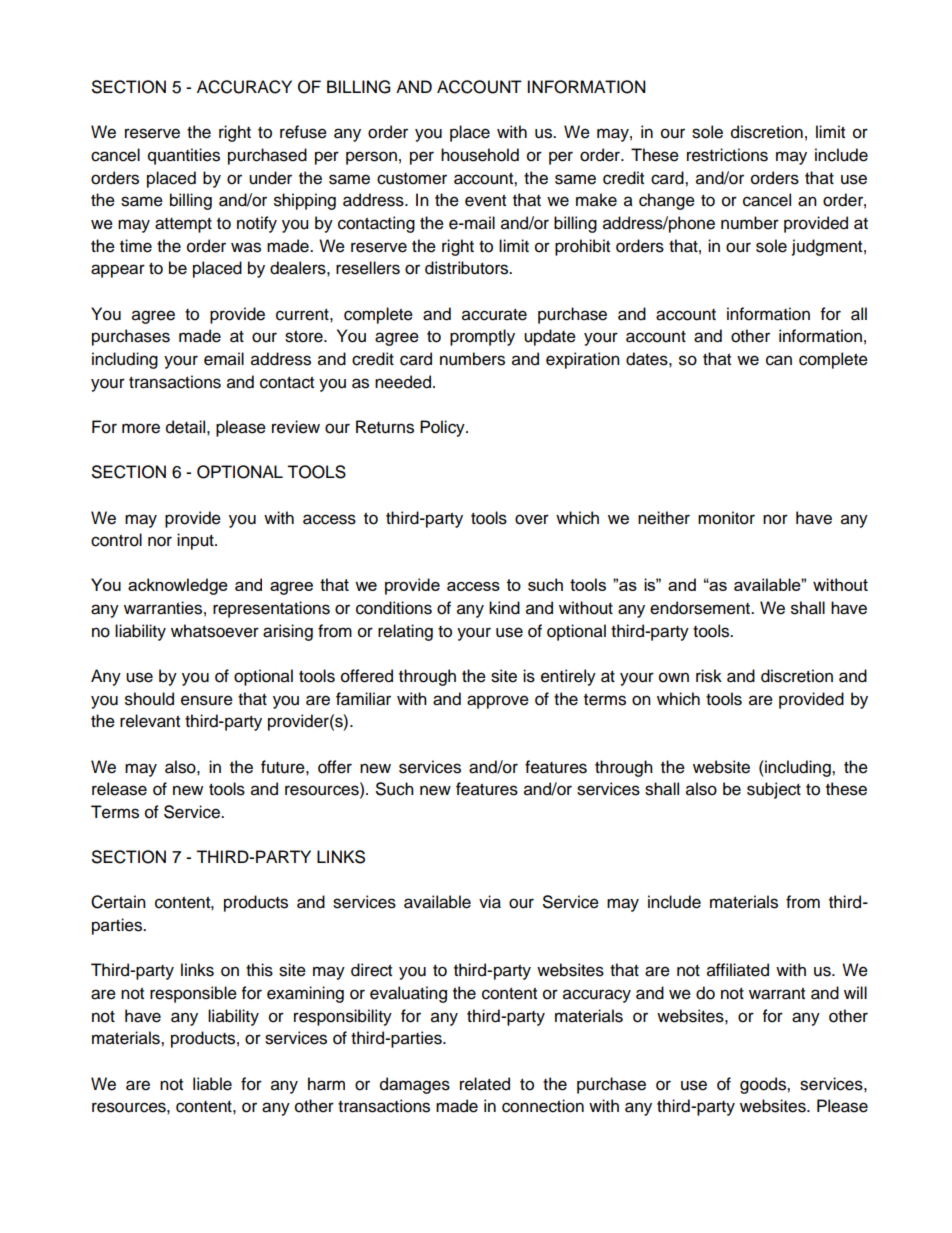 Image resolution: width=952 pixels, height=1233 pixels. Describe the element at coordinates (490, 902) in the page. I see `via` at that location.
